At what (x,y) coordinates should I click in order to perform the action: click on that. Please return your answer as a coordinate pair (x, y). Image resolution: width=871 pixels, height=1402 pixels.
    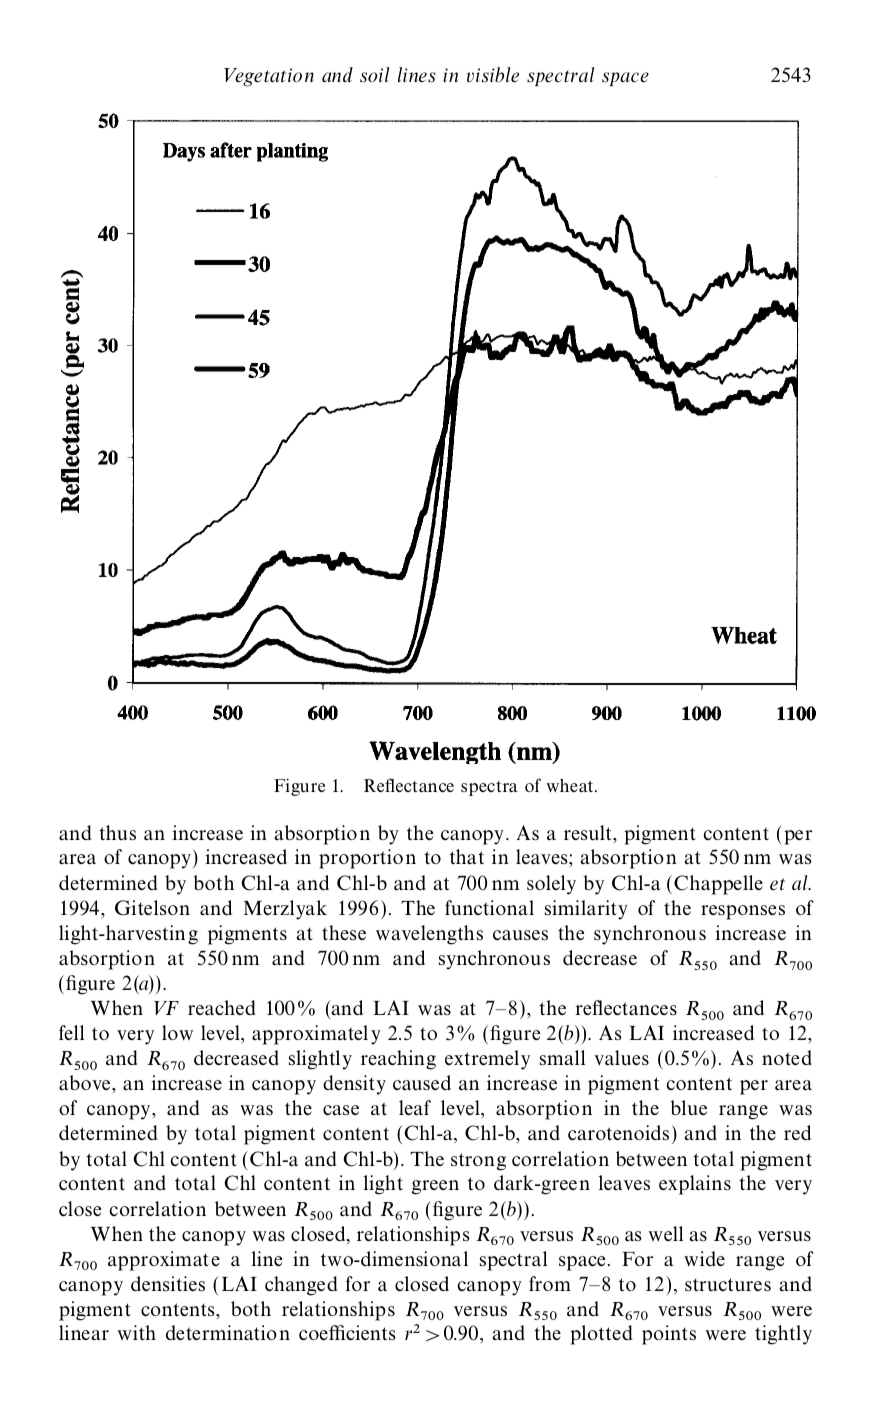
    Looking at the image, I should click on (467, 856).
